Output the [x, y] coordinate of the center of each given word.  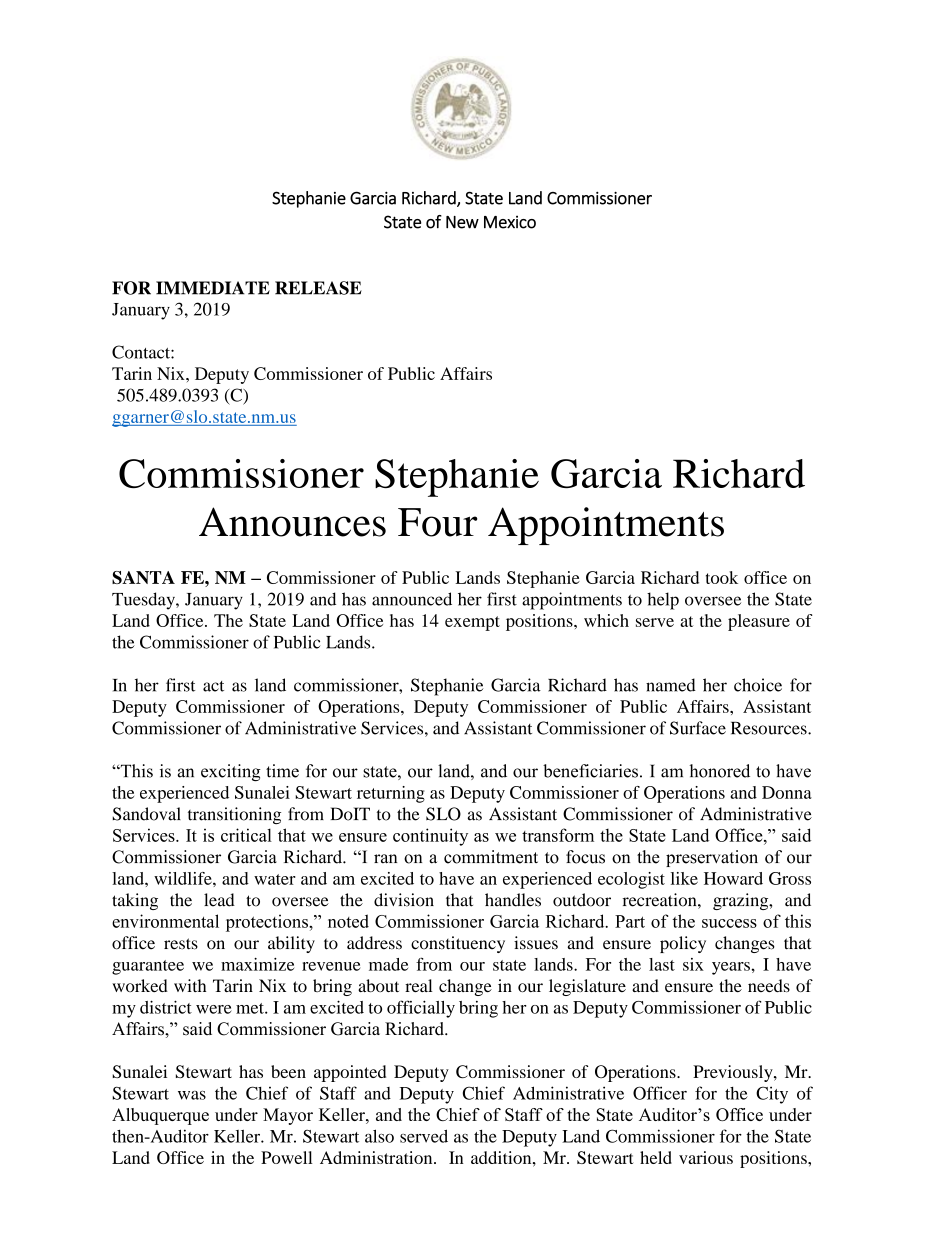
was [192, 1095]
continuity [430, 837]
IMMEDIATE [213, 288]
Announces [292, 522]
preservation [712, 858]
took [722, 577]
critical [246, 835]
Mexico [510, 222]
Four [438, 522]
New [462, 222]
